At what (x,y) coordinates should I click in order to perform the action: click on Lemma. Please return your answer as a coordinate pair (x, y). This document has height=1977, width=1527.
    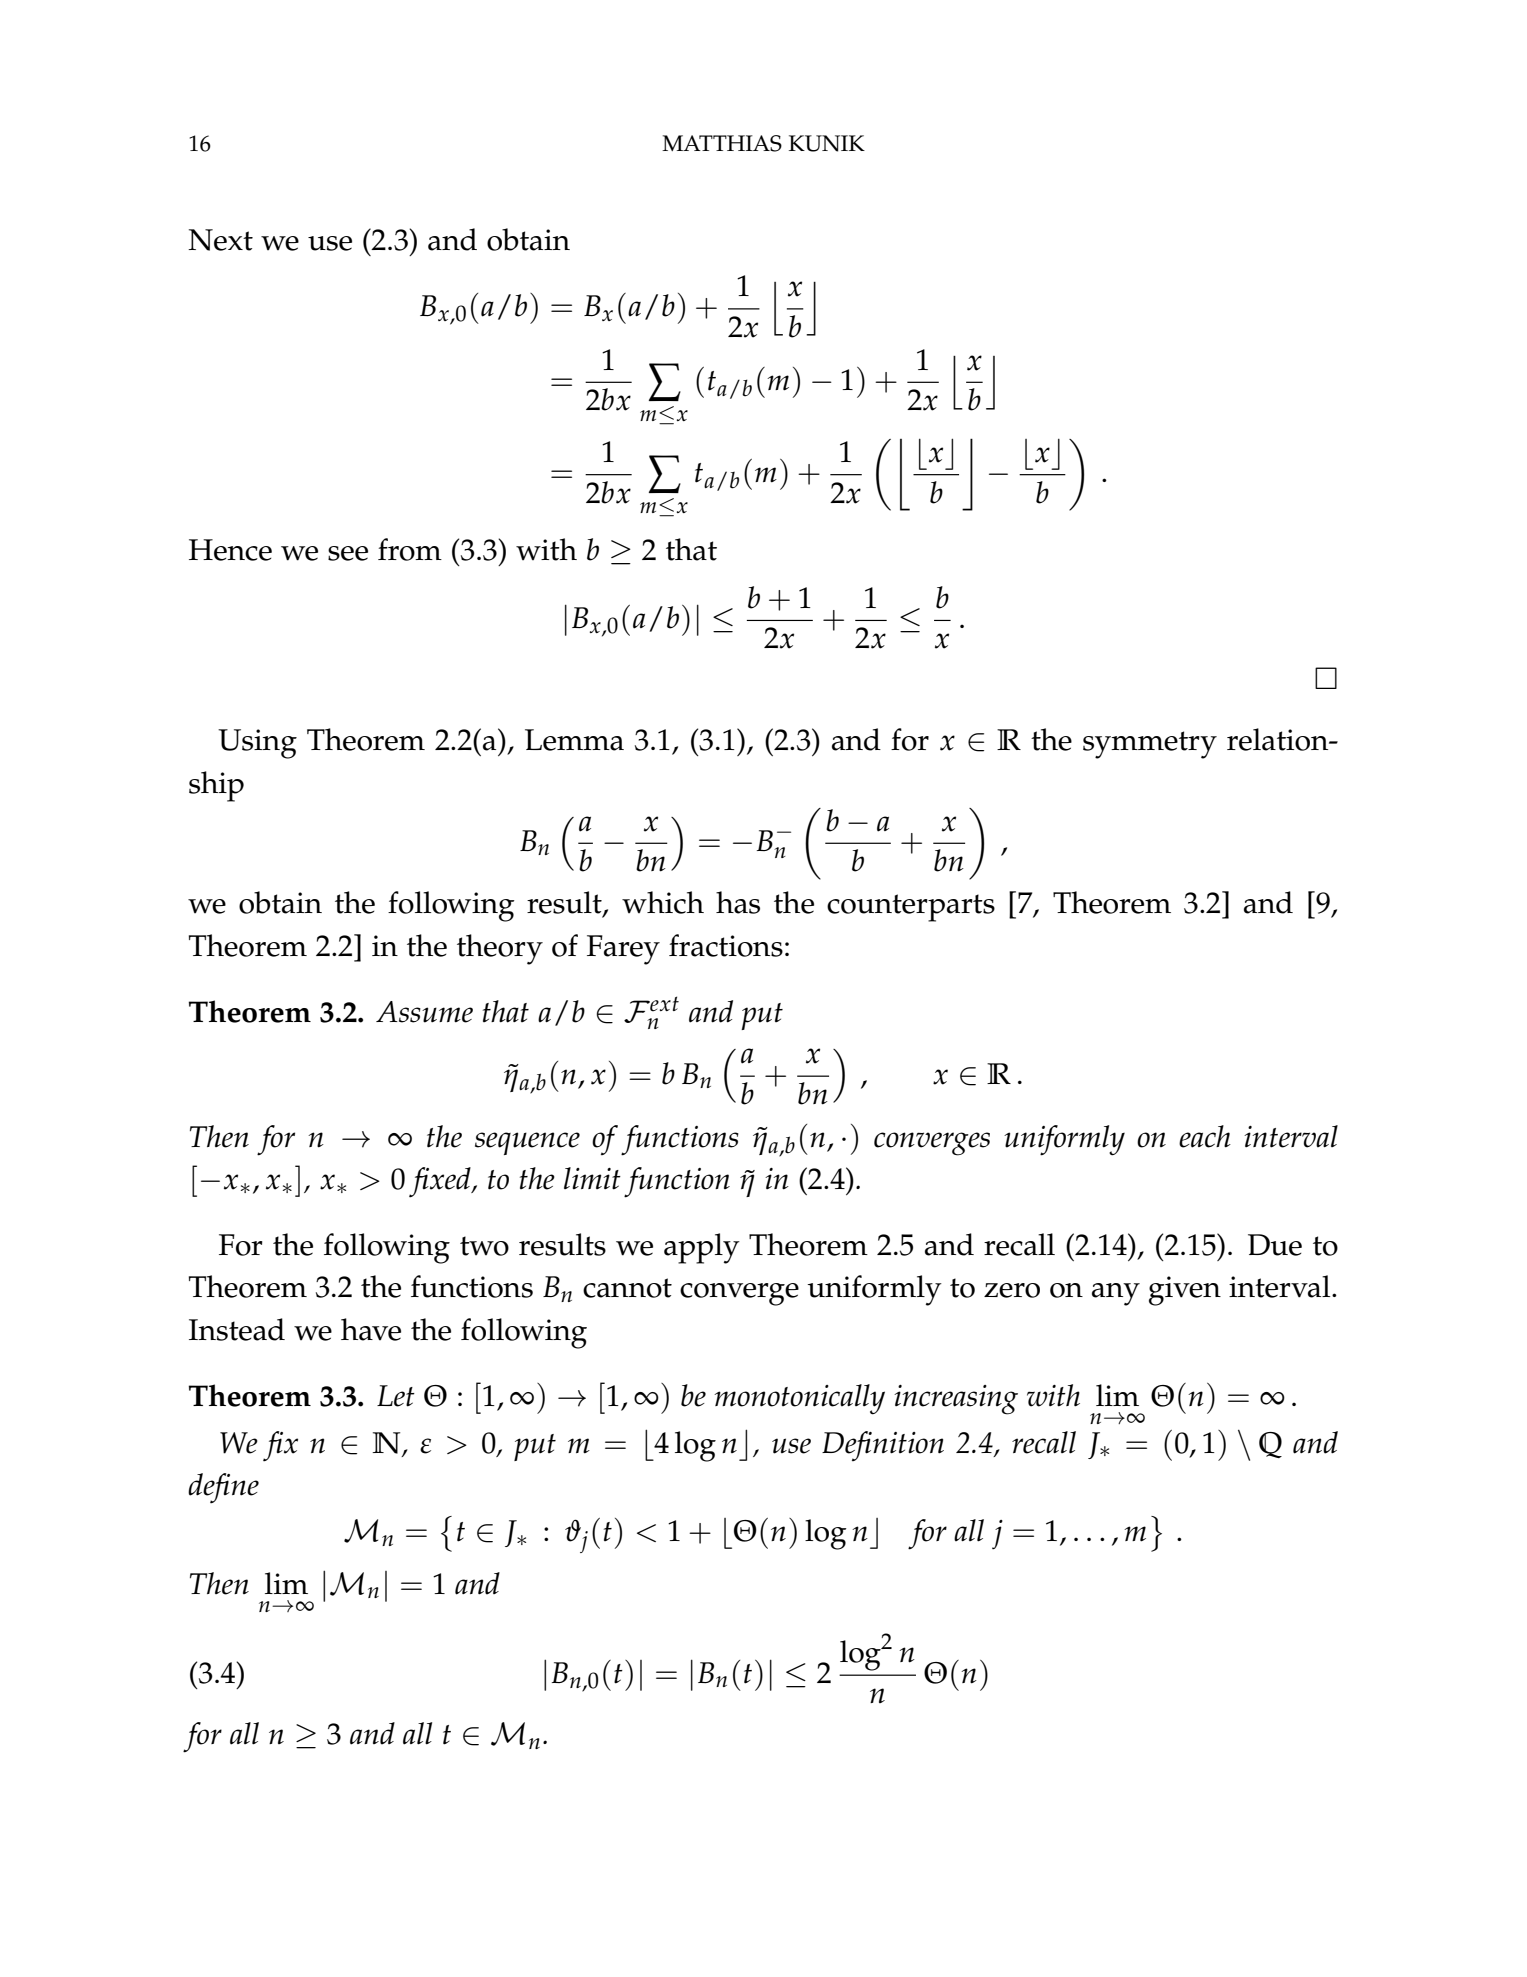
    Looking at the image, I should click on (574, 740).
